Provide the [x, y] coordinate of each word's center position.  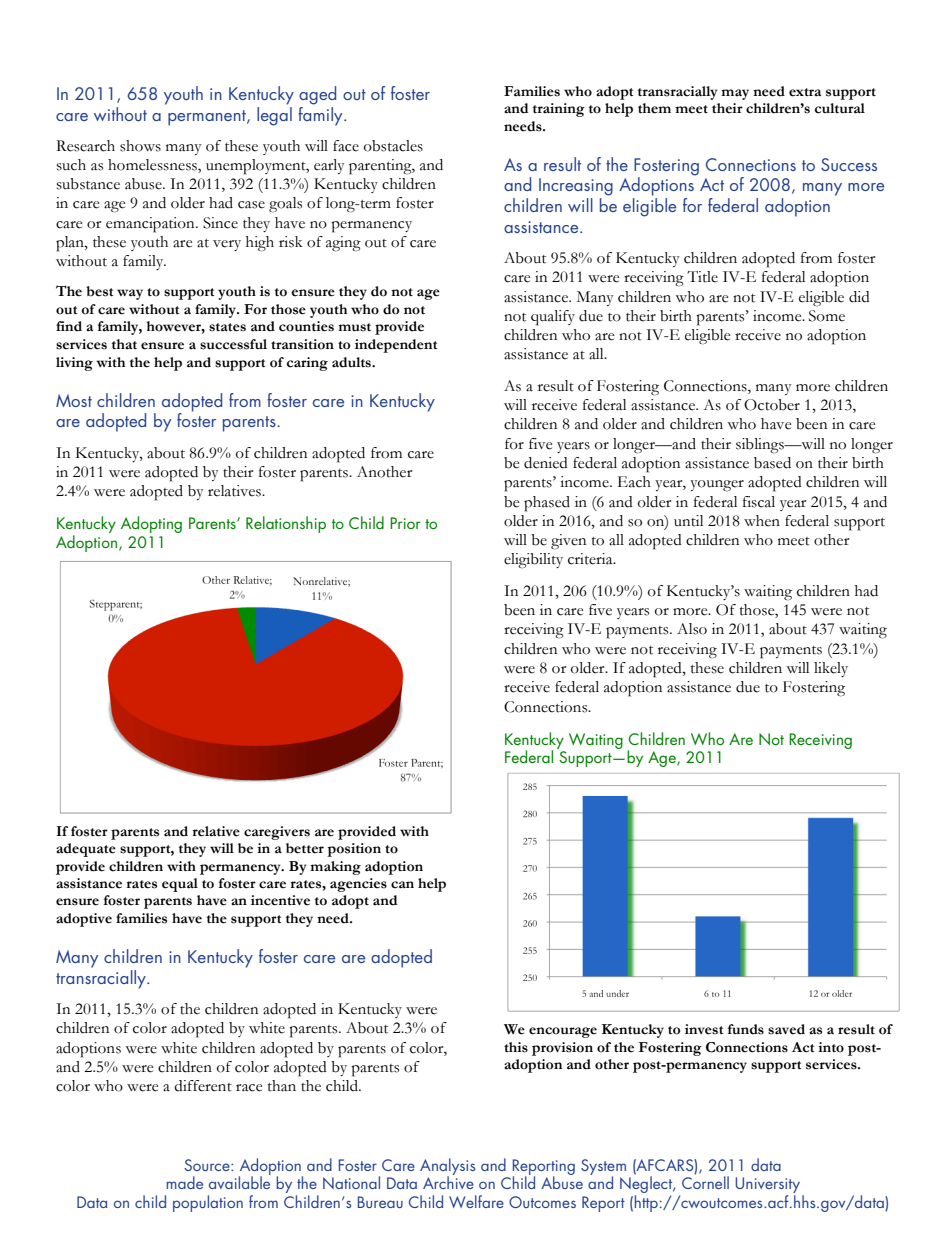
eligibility [533, 561]
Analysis [447, 1167]
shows [140, 146]
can [402, 885]
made [185, 1182]
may [735, 94]
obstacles [393, 146]
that [124, 344]
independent [396, 346]
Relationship [286, 524]
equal [180, 885]
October [772, 405]
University [769, 1186]
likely [831, 669]
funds [746, 1029]
